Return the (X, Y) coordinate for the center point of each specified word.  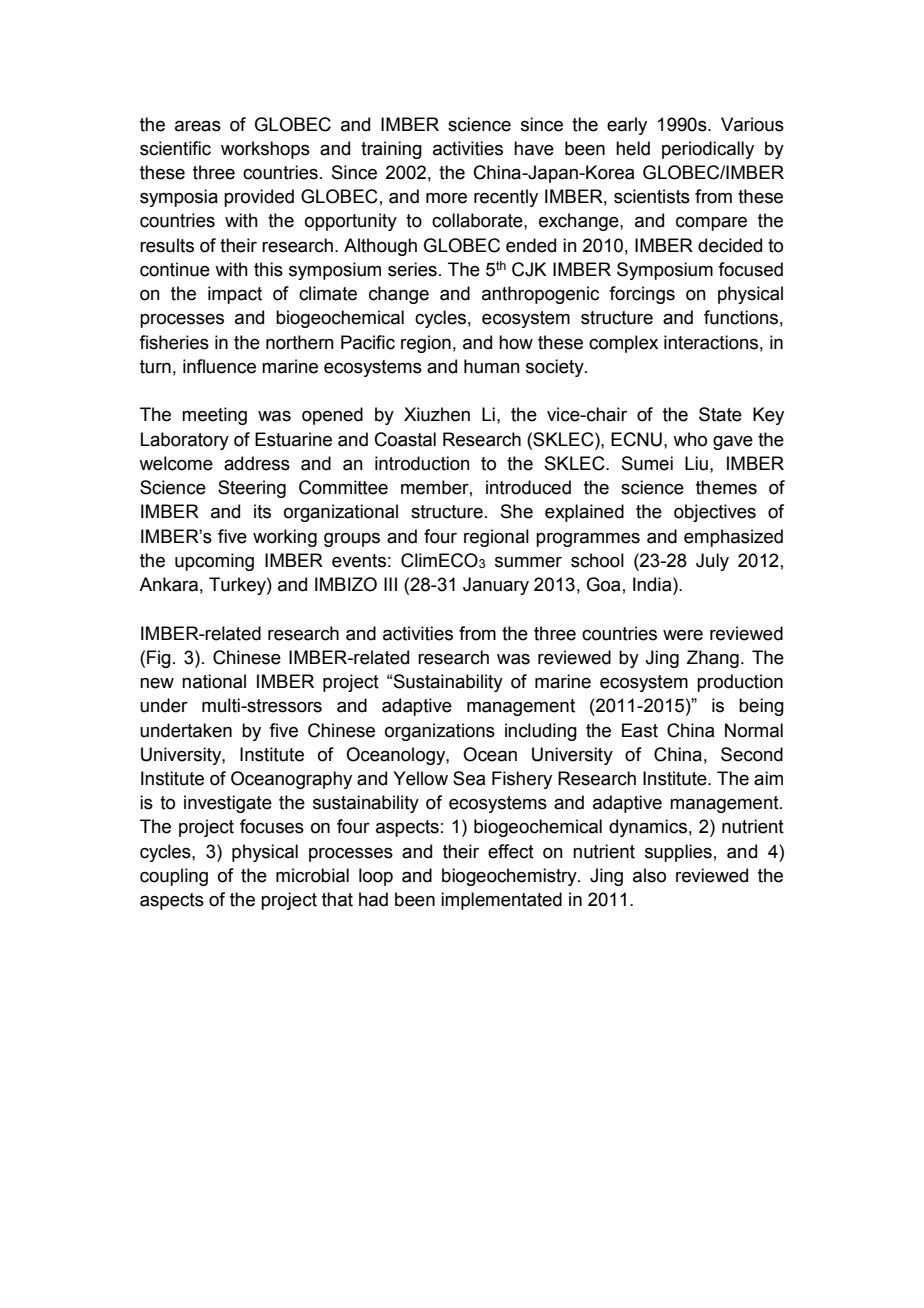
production (740, 683)
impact (235, 295)
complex (623, 344)
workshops (265, 150)
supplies (678, 853)
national (214, 681)
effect (511, 851)
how (516, 342)
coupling (174, 877)
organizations (440, 732)
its (262, 511)
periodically (708, 150)
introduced (528, 487)
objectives (715, 513)
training (391, 150)
